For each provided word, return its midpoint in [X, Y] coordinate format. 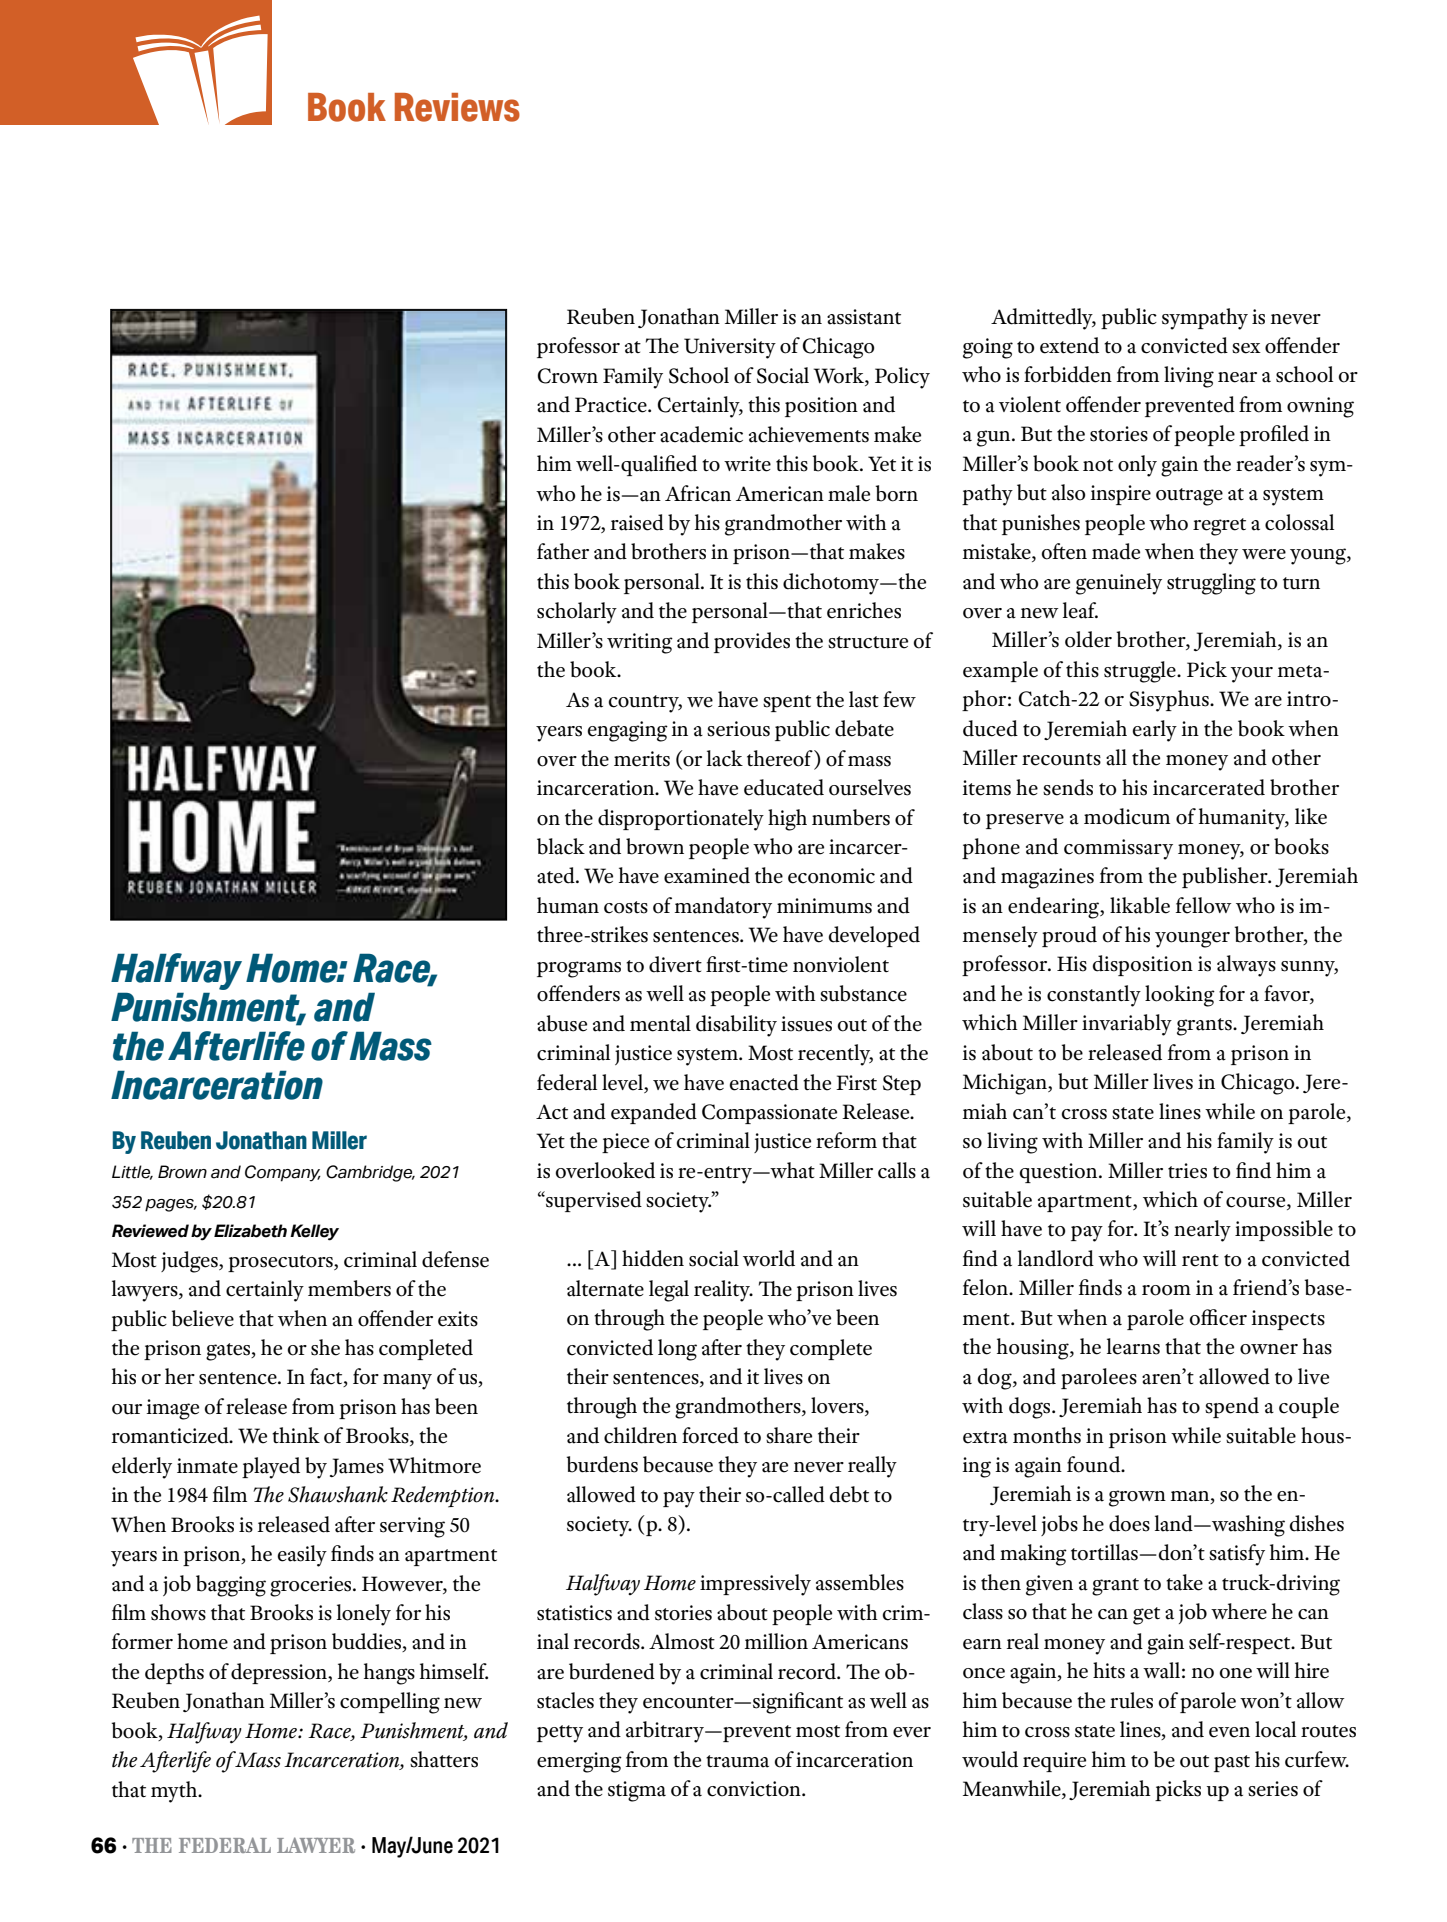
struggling [1211, 584]
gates [229, 1352]
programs [579, 969]
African [698, 493]
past [1232, 1763]
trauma [737, 1761]
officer [1218, 1317]
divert [675, 964]
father [563, 551]
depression [280, 1673]
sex [1246, 348]
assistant [864, 317]
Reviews [457, 107]
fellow [1204, 905]
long [677, 1350]
